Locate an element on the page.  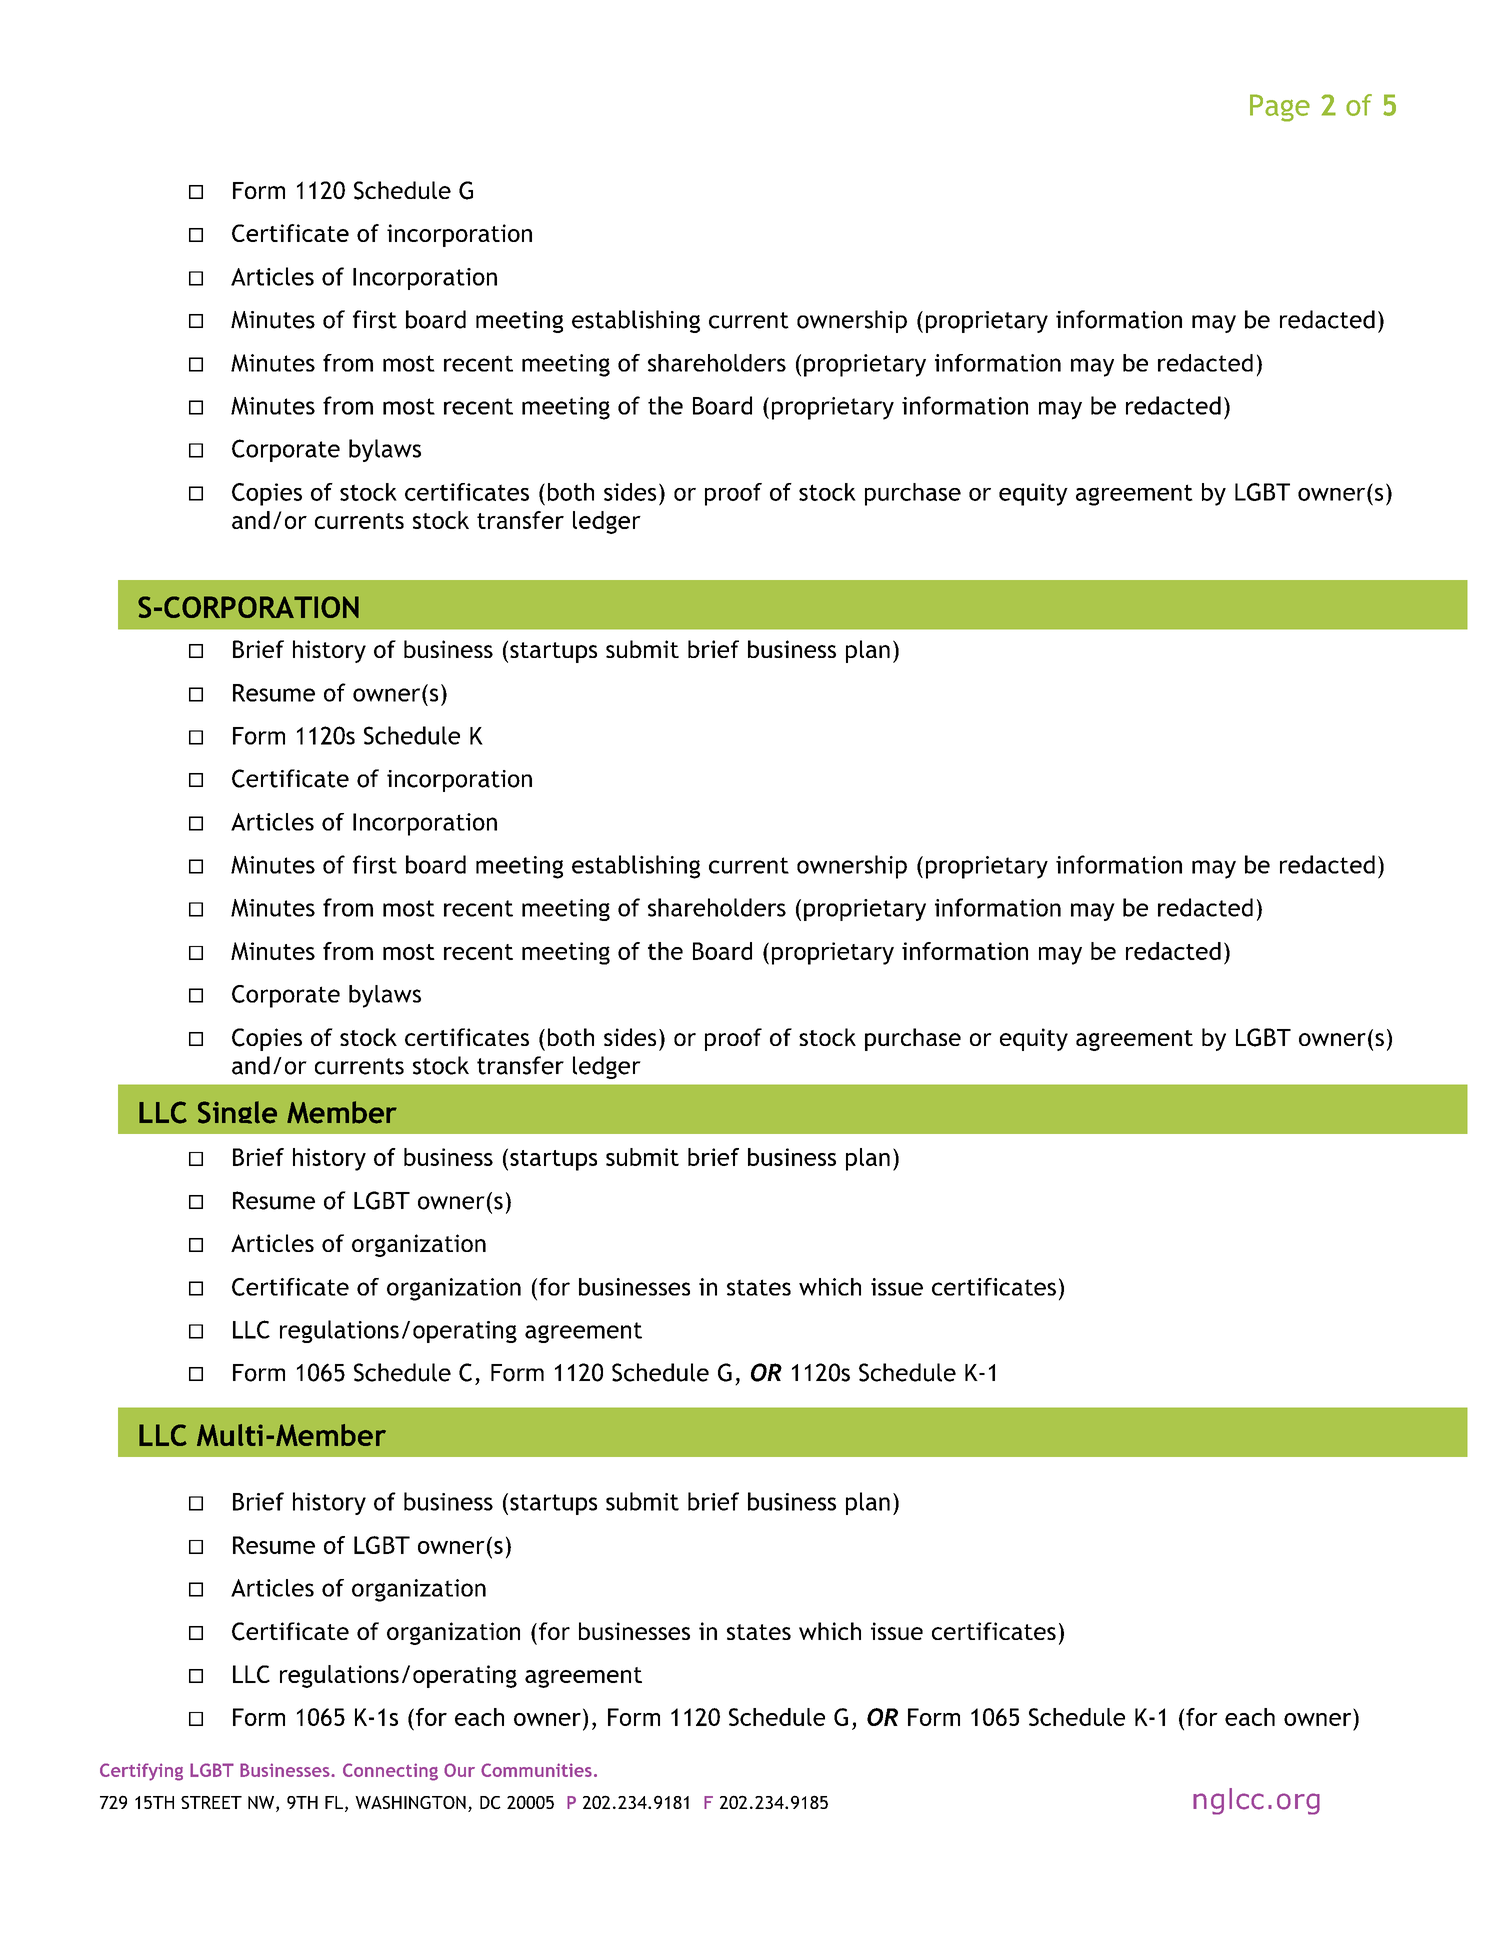
Communities is located at coordinates (536, 1770).
